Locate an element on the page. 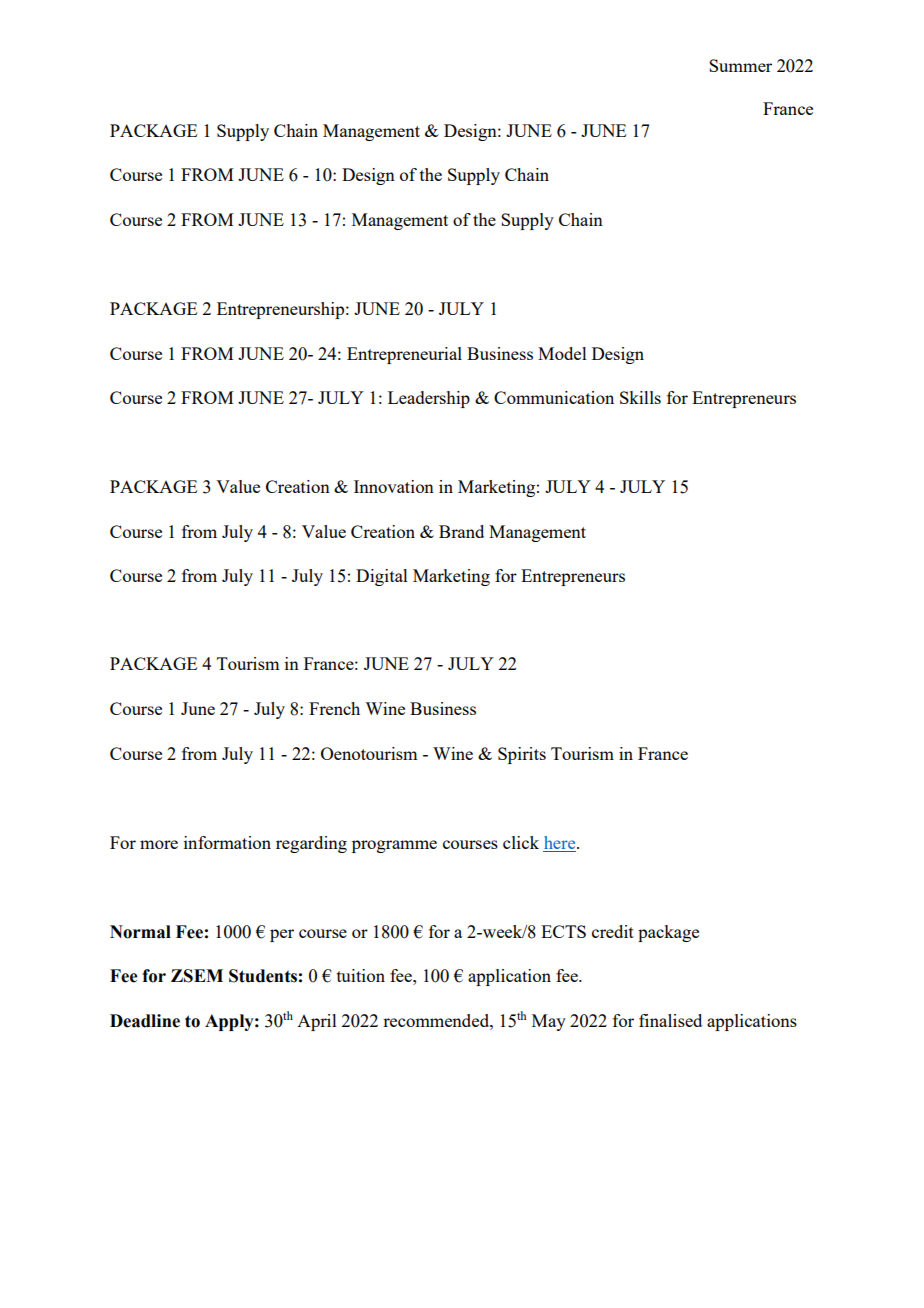 Image resolution: width=924 pixels, height=1308 pixels. Digital is located at coordinates (382, 577).
